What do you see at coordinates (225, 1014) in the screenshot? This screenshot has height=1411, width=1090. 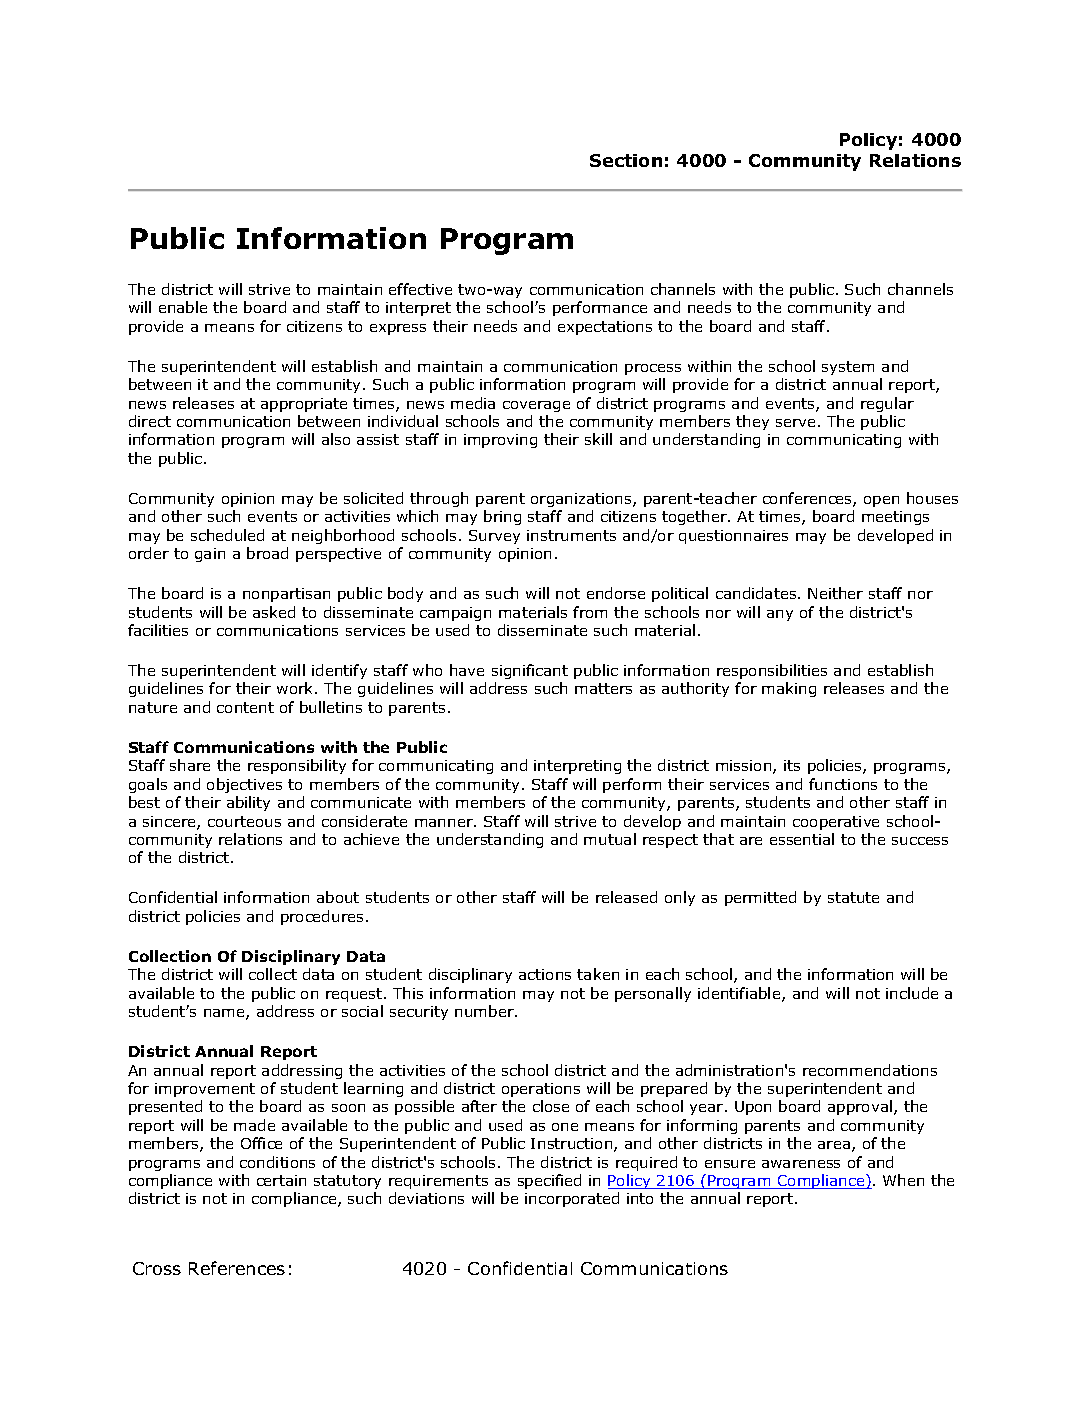 I see `name` at bounding box center [225, 1014].
